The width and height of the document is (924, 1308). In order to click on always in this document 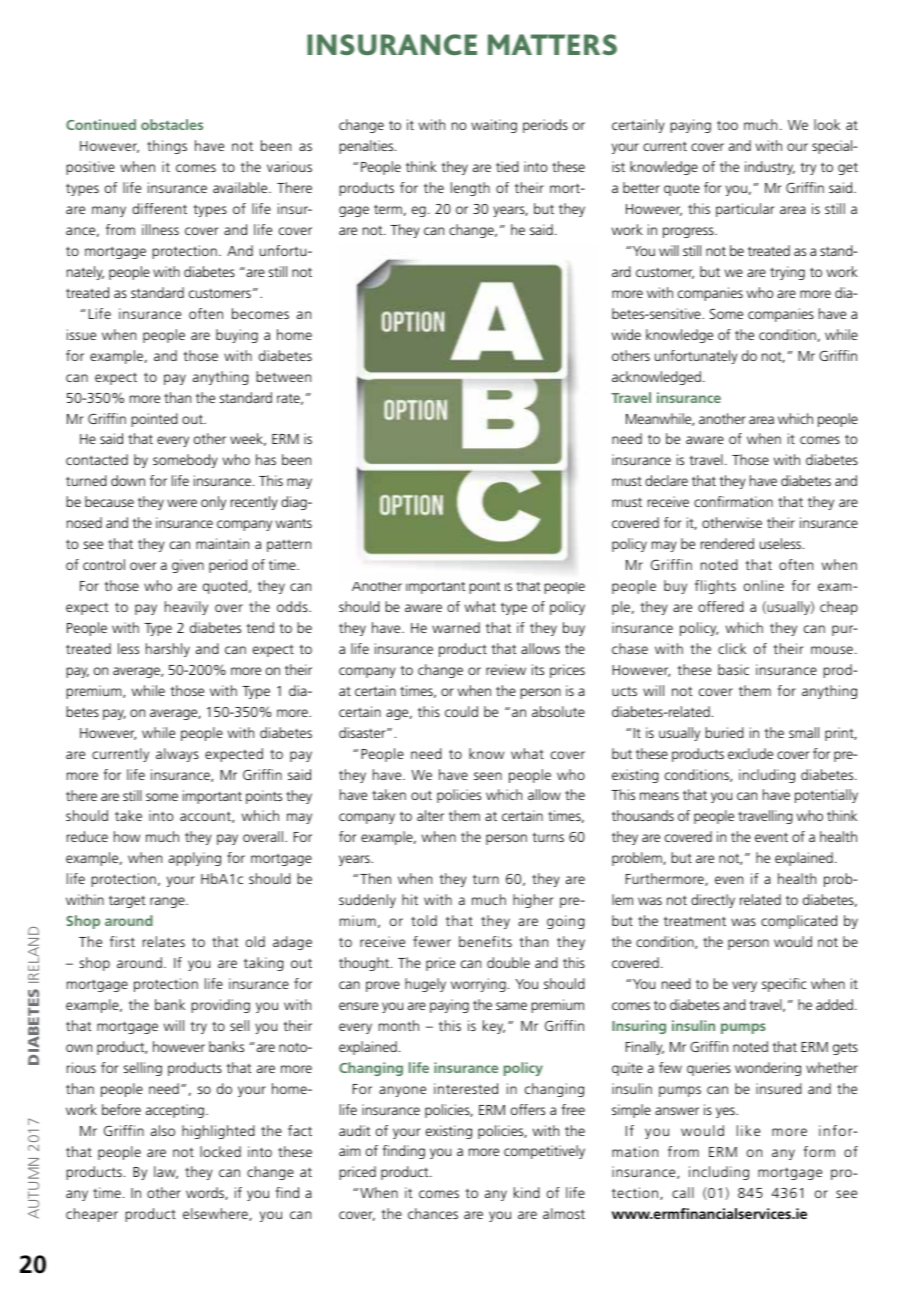, I will do `click(177, 755)`.
